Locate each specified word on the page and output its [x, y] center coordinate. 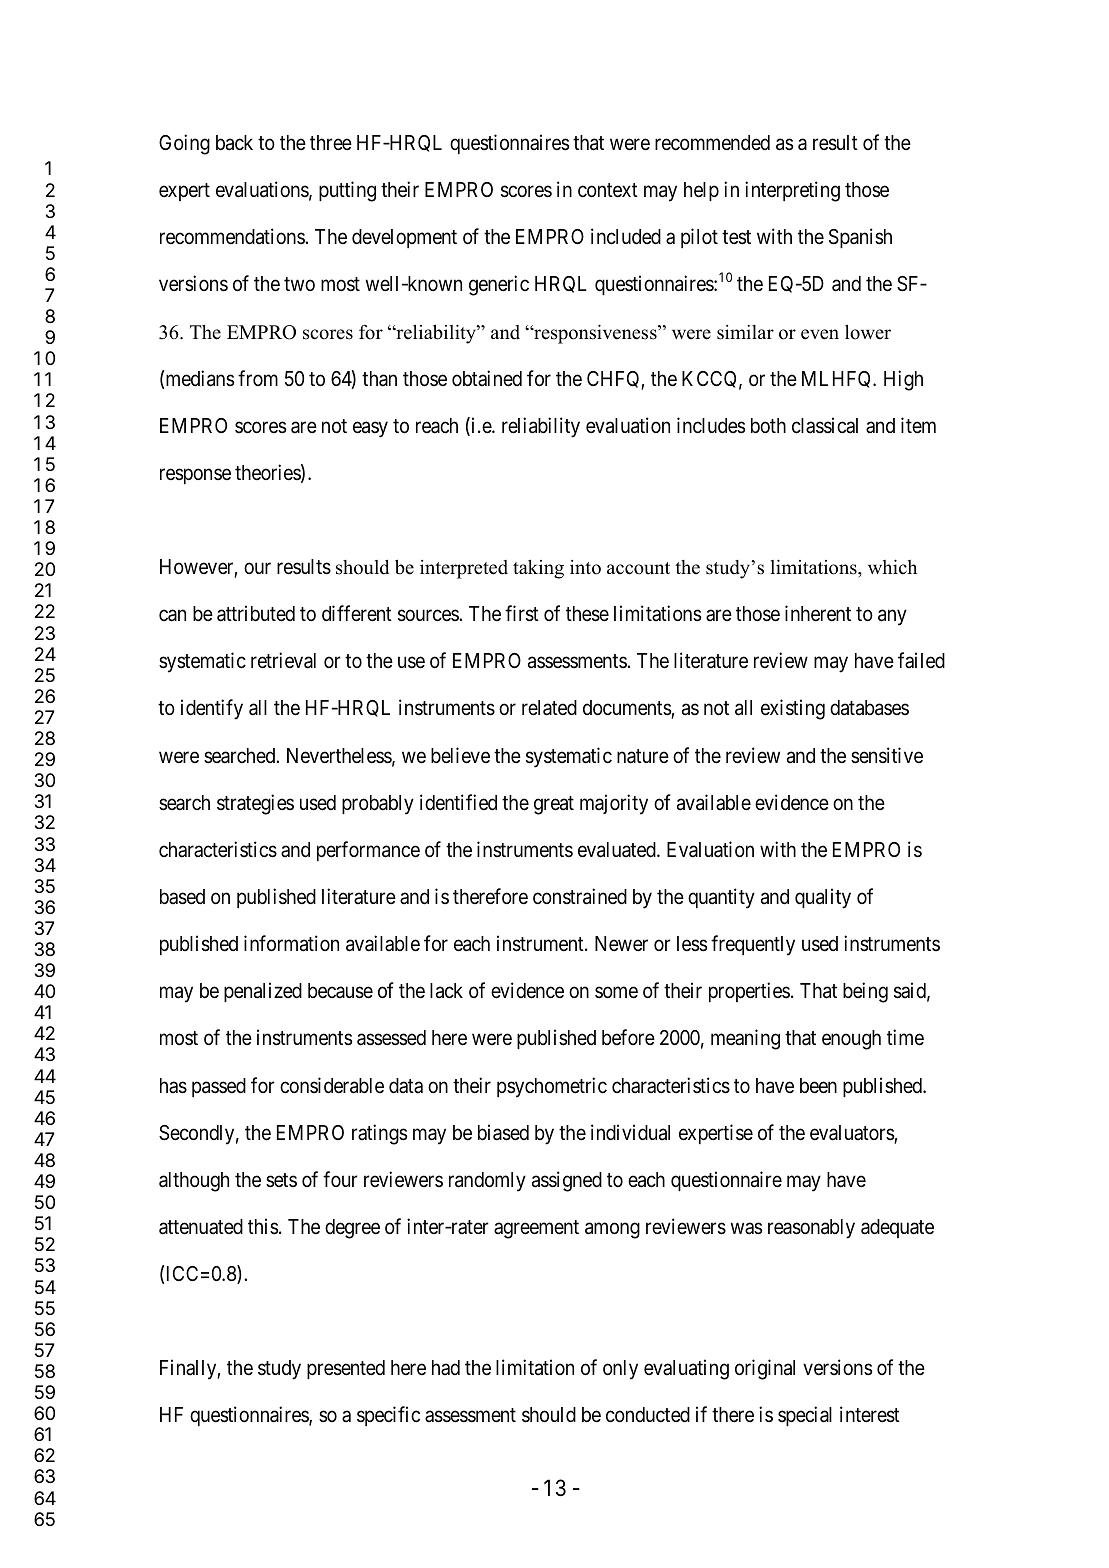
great [554, 805]
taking [538, 569]
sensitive [887, 755]
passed [219, 1087]
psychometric [552, 1087]
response [195, 476]
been [818, 1086]
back [234, 143]
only [620, 1370]
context [608, 190]
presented [346, 1369]
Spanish [860, 238]
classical [825, 425]
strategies [255, 804]
